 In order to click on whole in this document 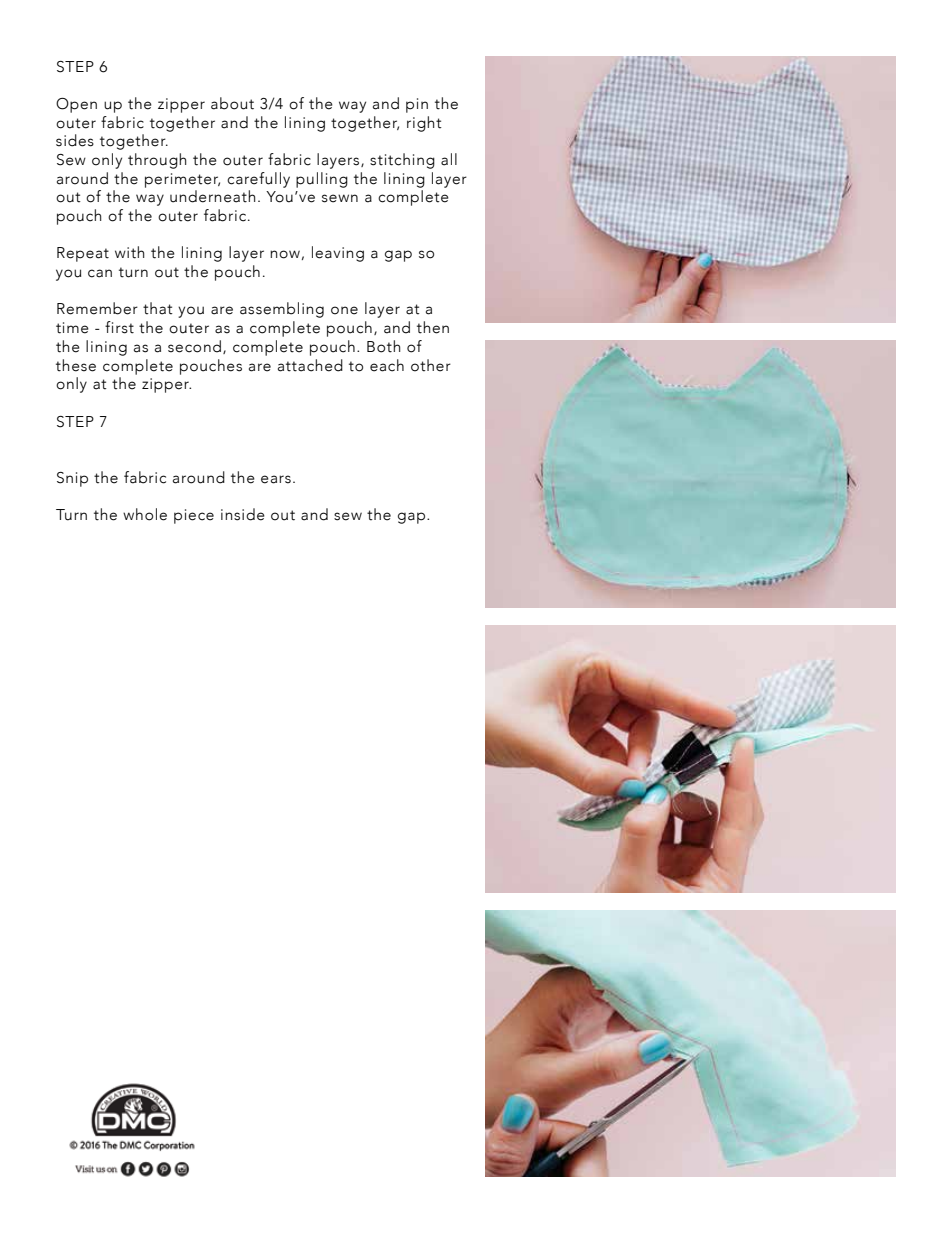, I will do `click(145, 514)`.
